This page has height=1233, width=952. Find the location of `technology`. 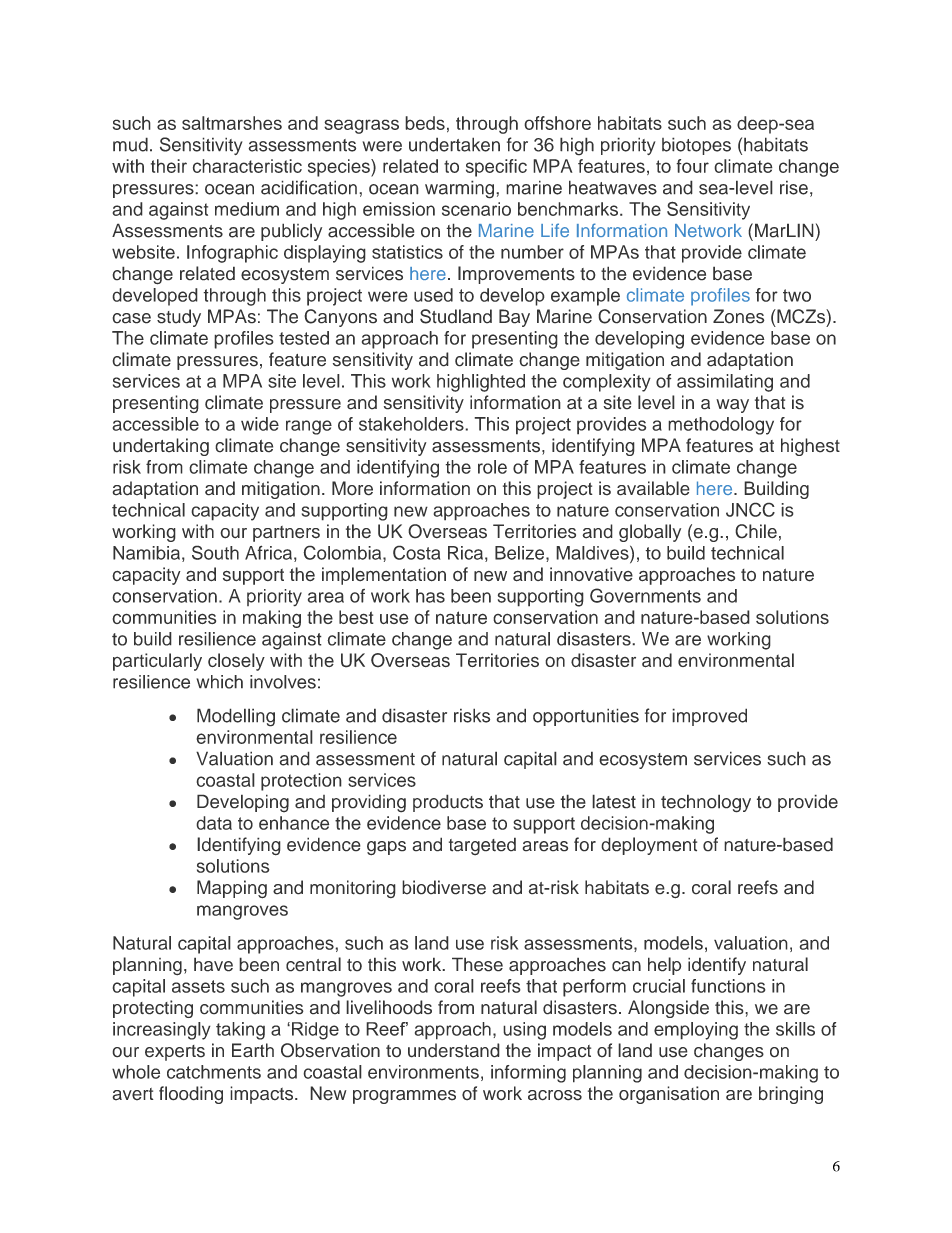

technology is located at coordinates (706, 803).
